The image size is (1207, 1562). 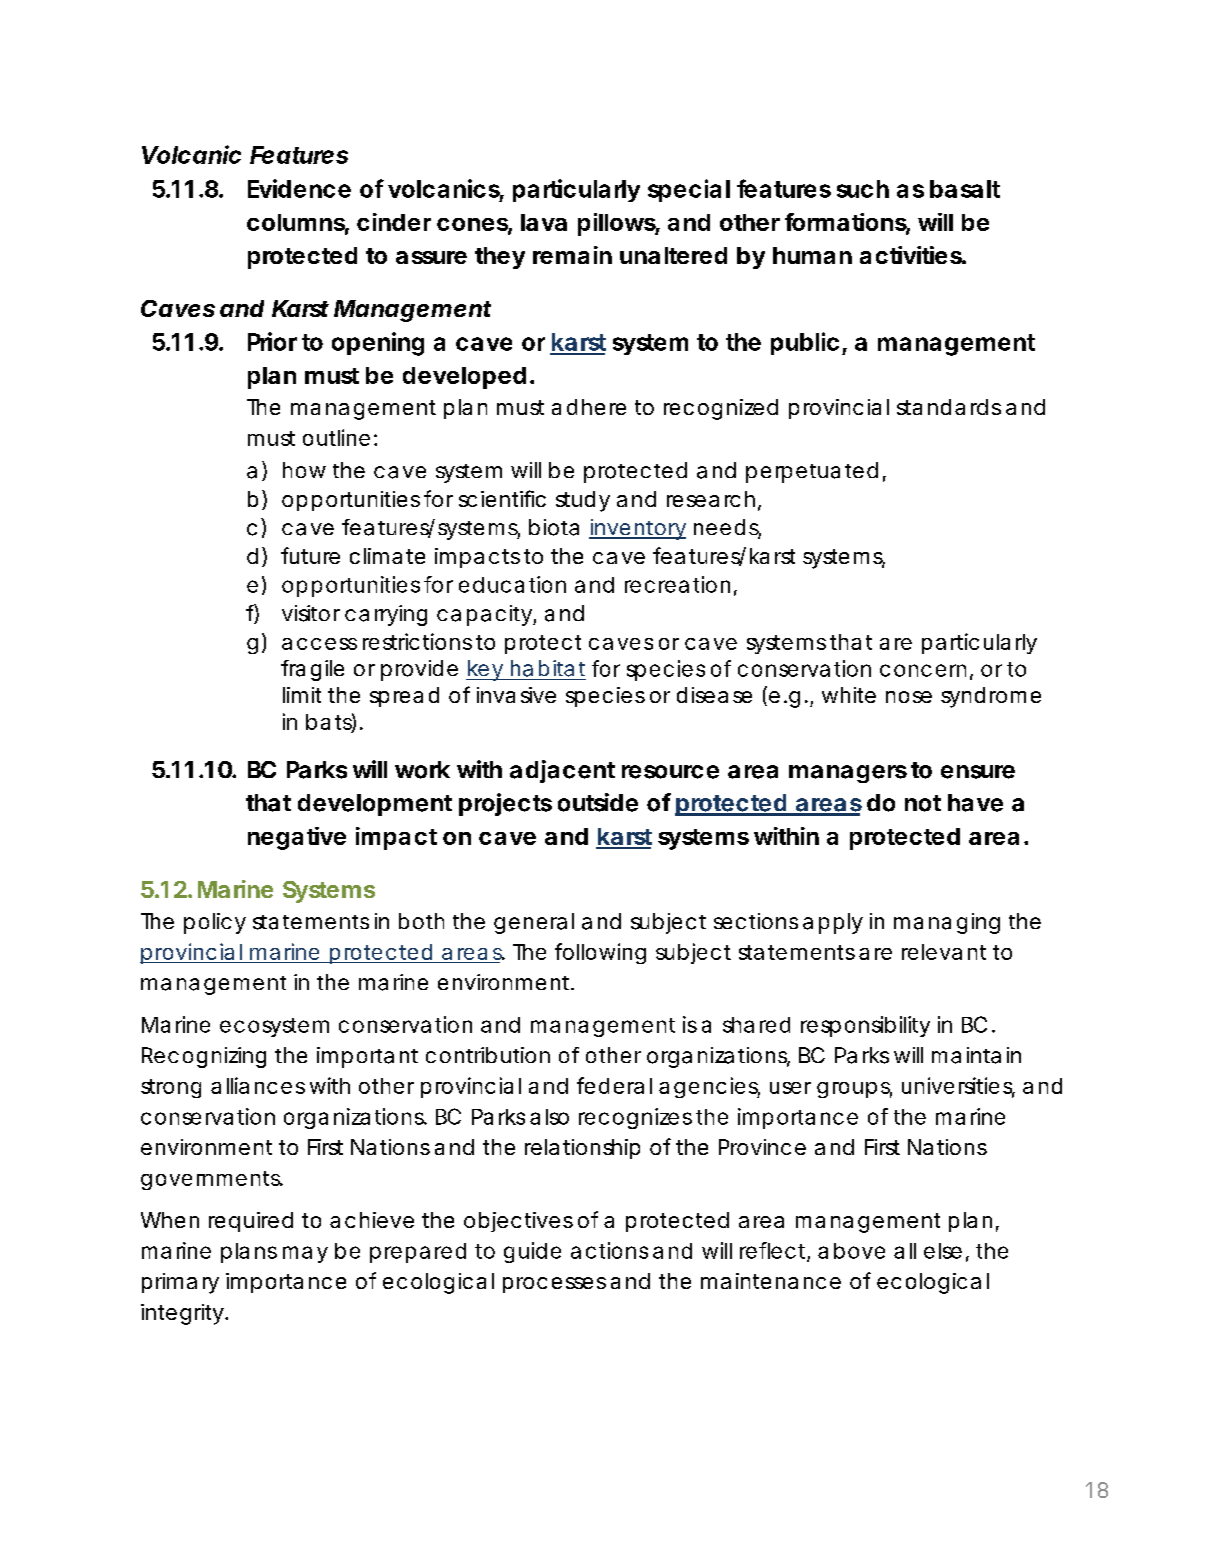 What do you see at coordinates (394, 222) in the screenshot?
I see `cinder` at bounding box center [394, 222].
